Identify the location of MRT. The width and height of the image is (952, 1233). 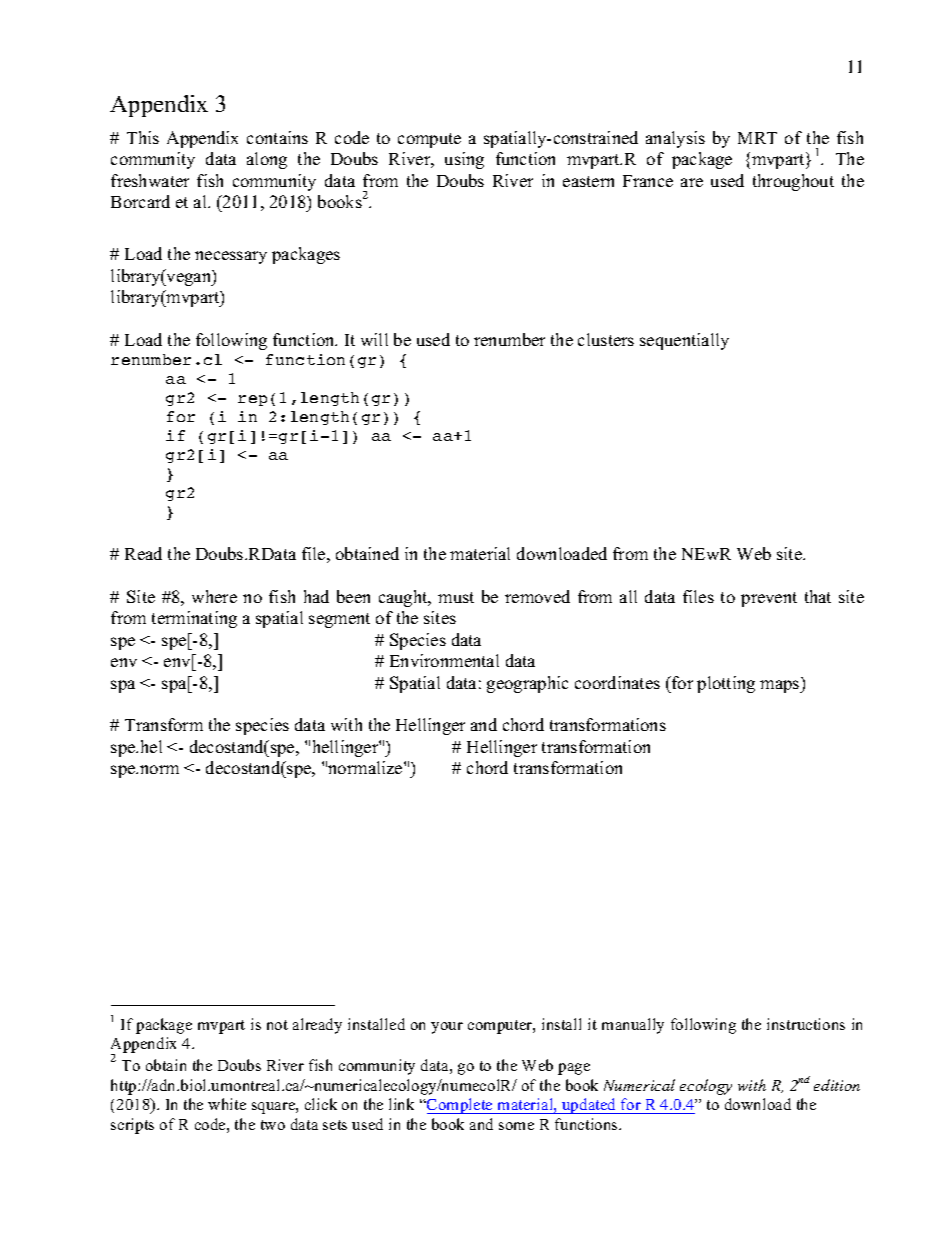
(757, 138).
